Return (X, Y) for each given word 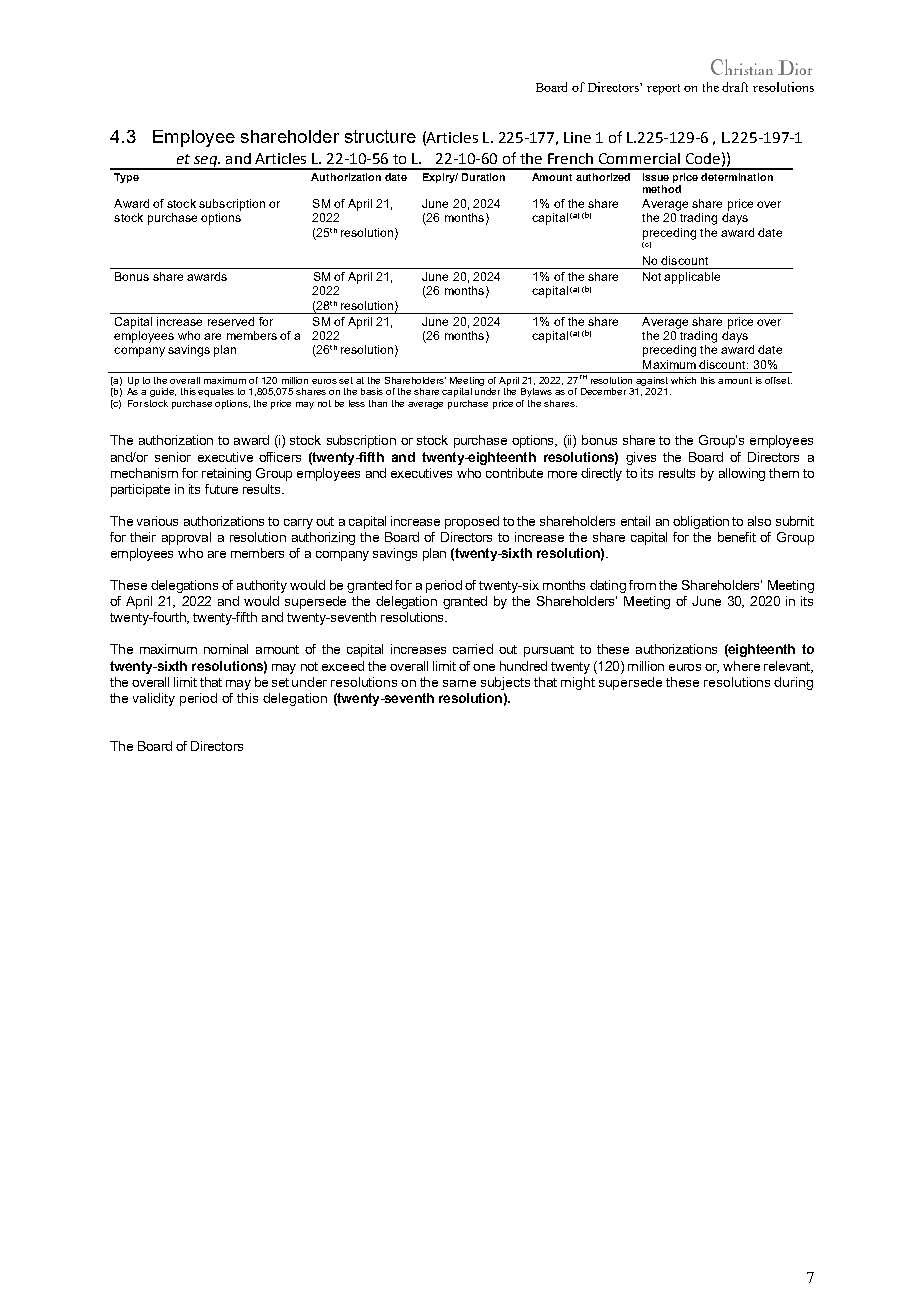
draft (735, 87)
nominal (226, 649)
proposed (472, 522)
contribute (514, 473)
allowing (742, 474)
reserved (231, 321)
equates (216, 392)
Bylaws (536, 392)
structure (380, 136)
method (662, 189)
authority (262, 586)
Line (577, 137)
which (683, 380)
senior (173, 457)
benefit (737, 537)
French (570, 158)
